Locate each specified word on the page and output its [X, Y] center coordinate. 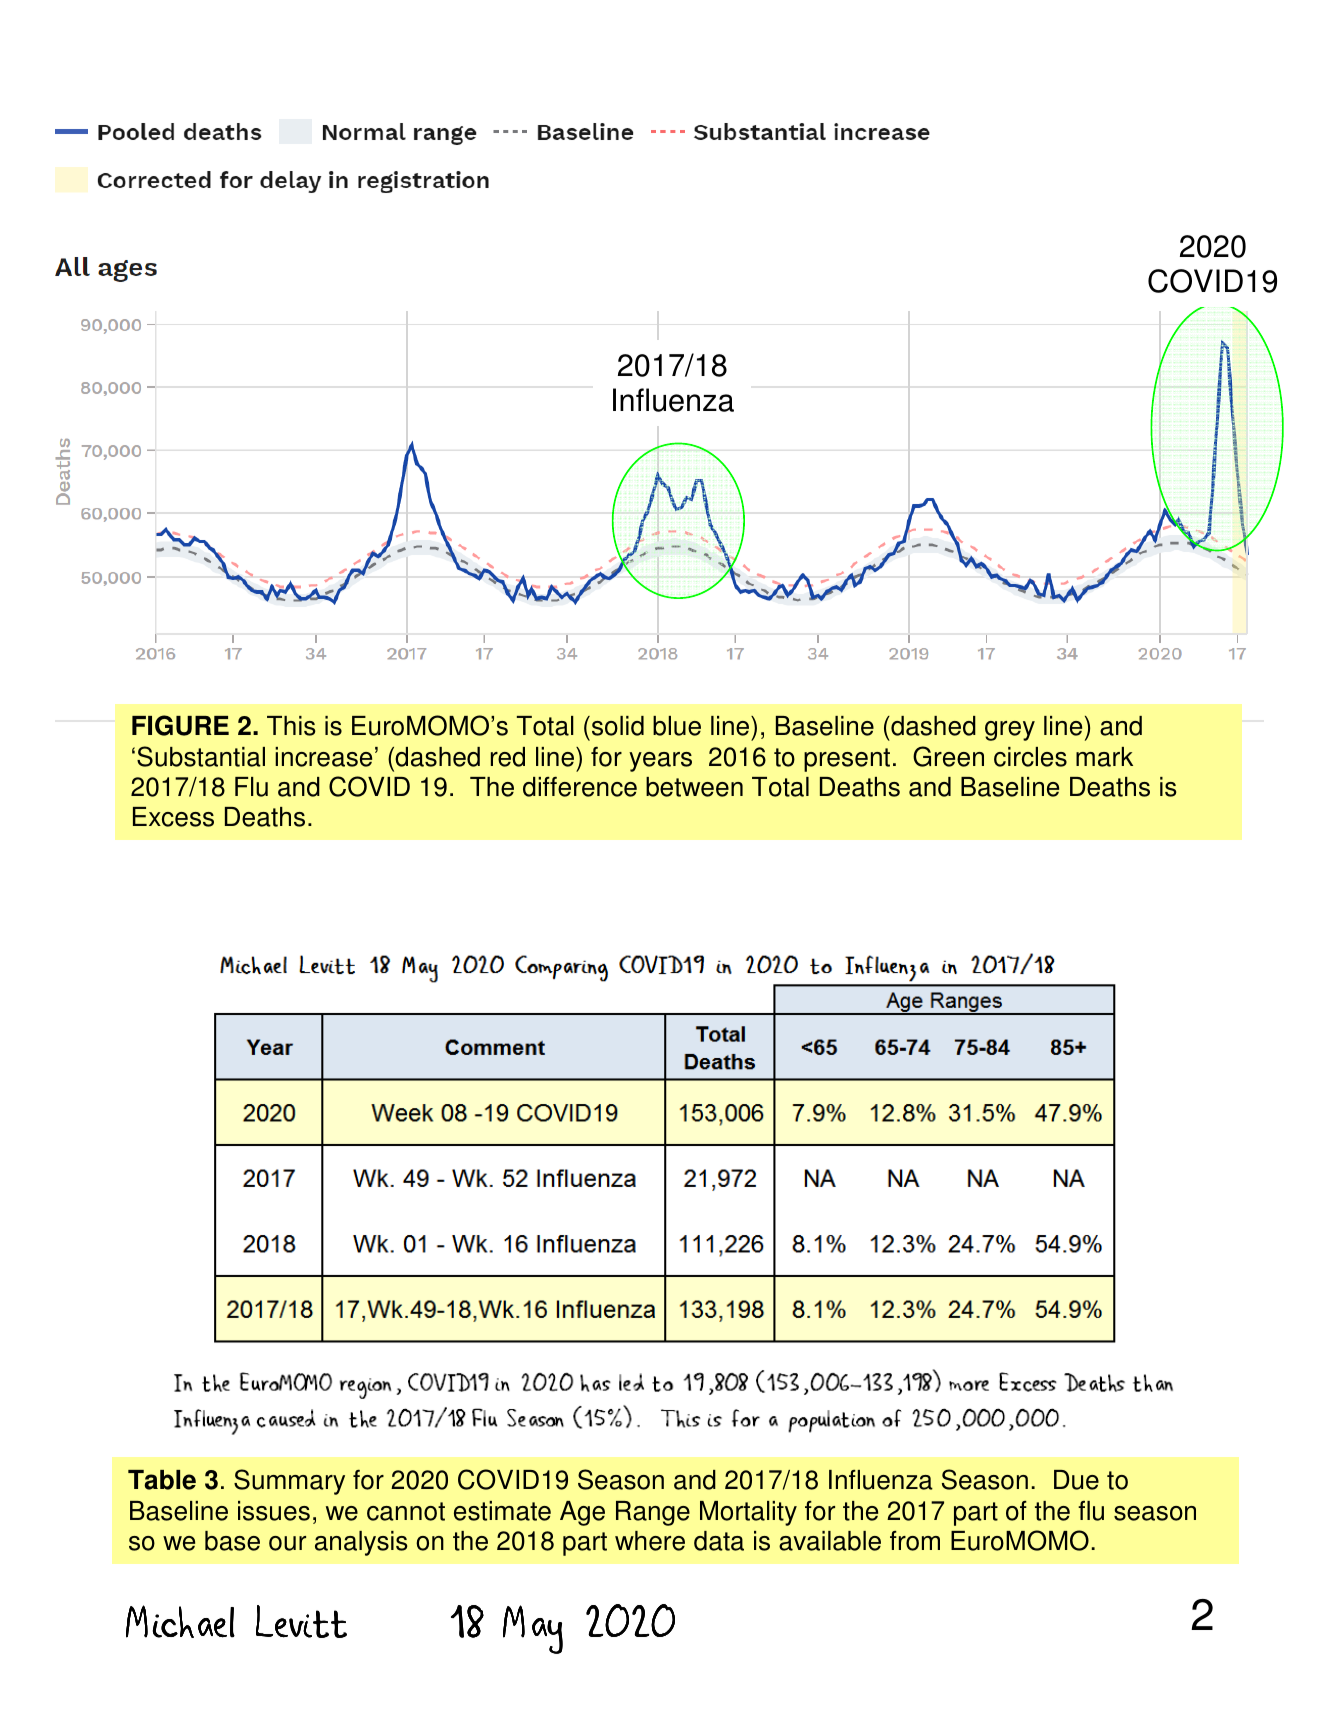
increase [323, 757]
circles [1030, 757]
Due [1076, 1480]
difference [580, 787]
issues [274, 1511]
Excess [173, 817]
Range [653, 1513]
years [660, 762]
